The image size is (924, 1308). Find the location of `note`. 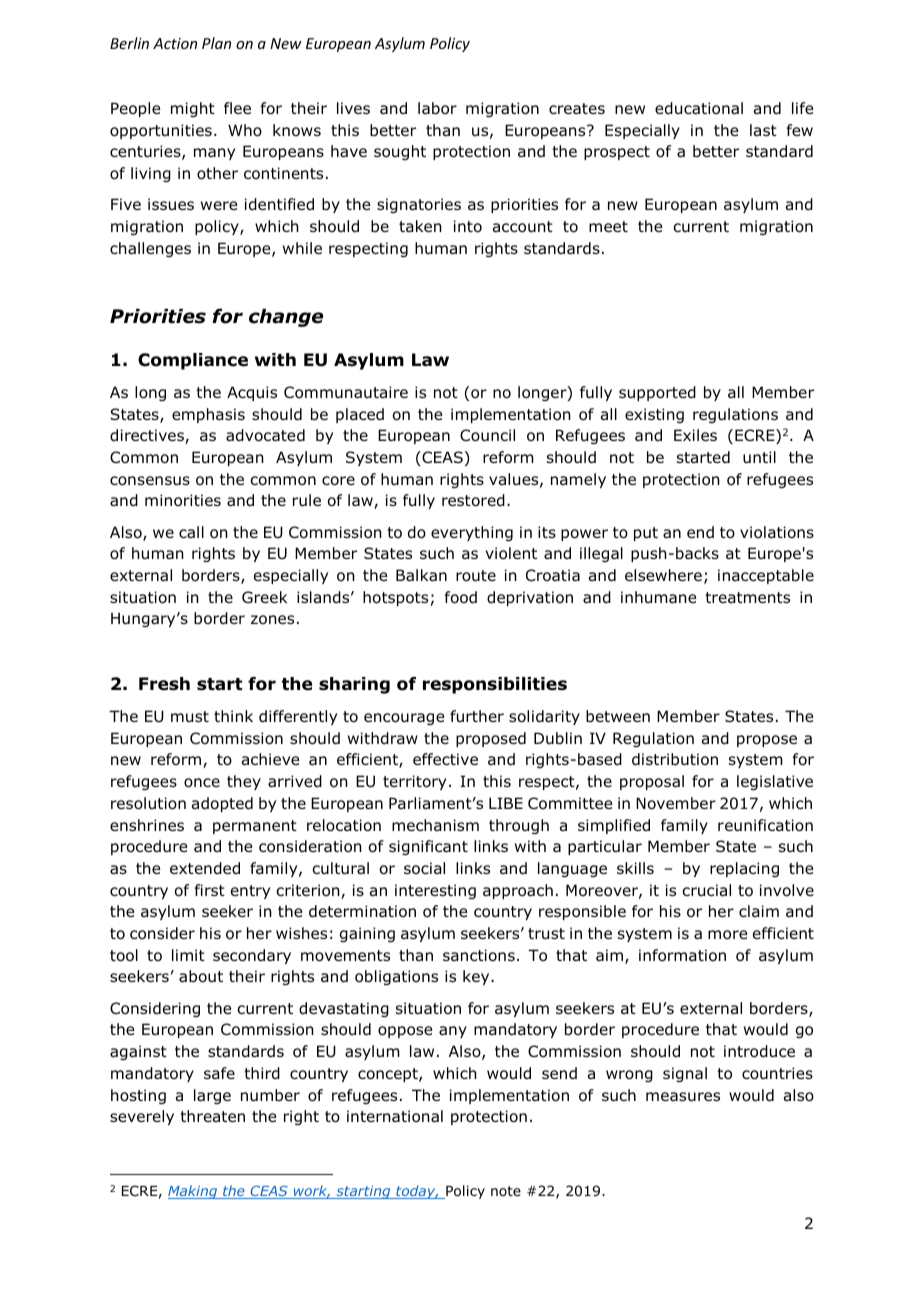

note is located at coordinates (506, 1191).
